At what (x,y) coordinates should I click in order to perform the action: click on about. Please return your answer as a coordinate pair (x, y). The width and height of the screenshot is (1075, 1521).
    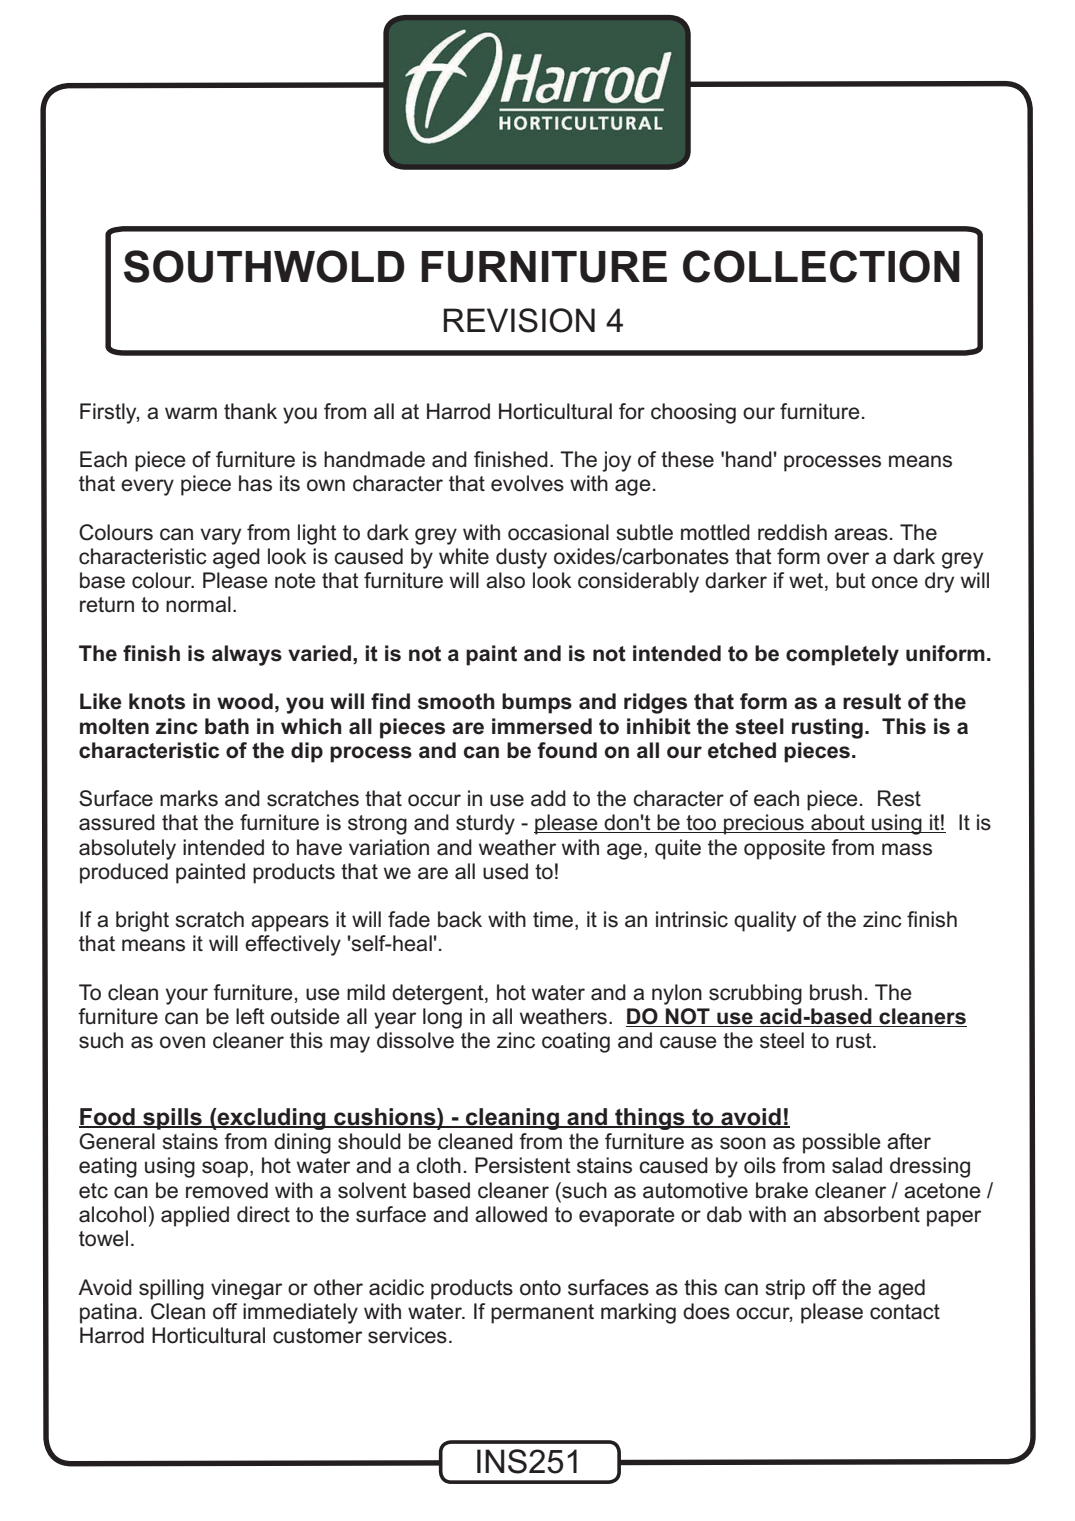
    Looking at the image, I should click on (838, 823).
